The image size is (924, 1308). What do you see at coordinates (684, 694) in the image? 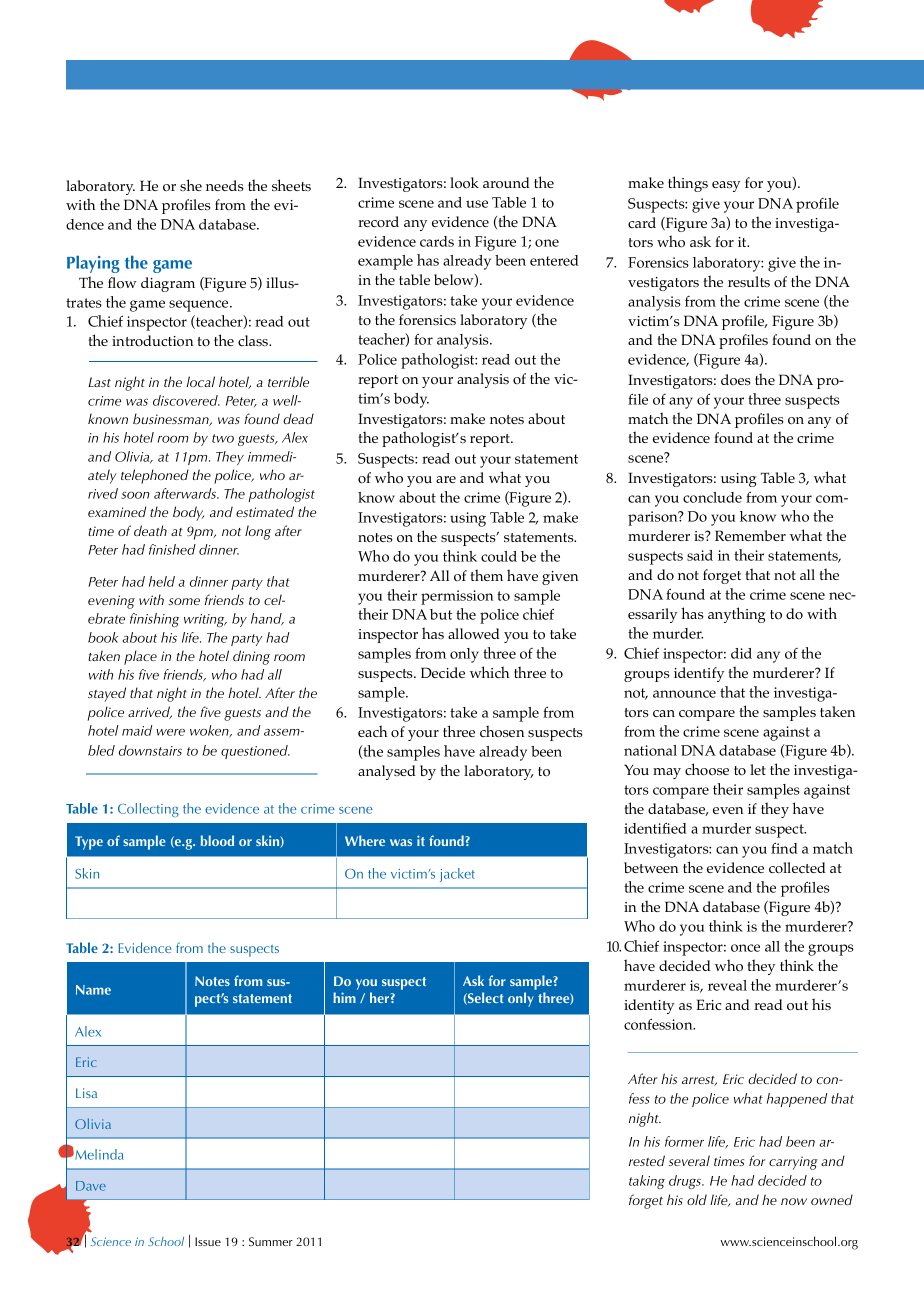
I see `announce` at bounding box center [684, 694].
